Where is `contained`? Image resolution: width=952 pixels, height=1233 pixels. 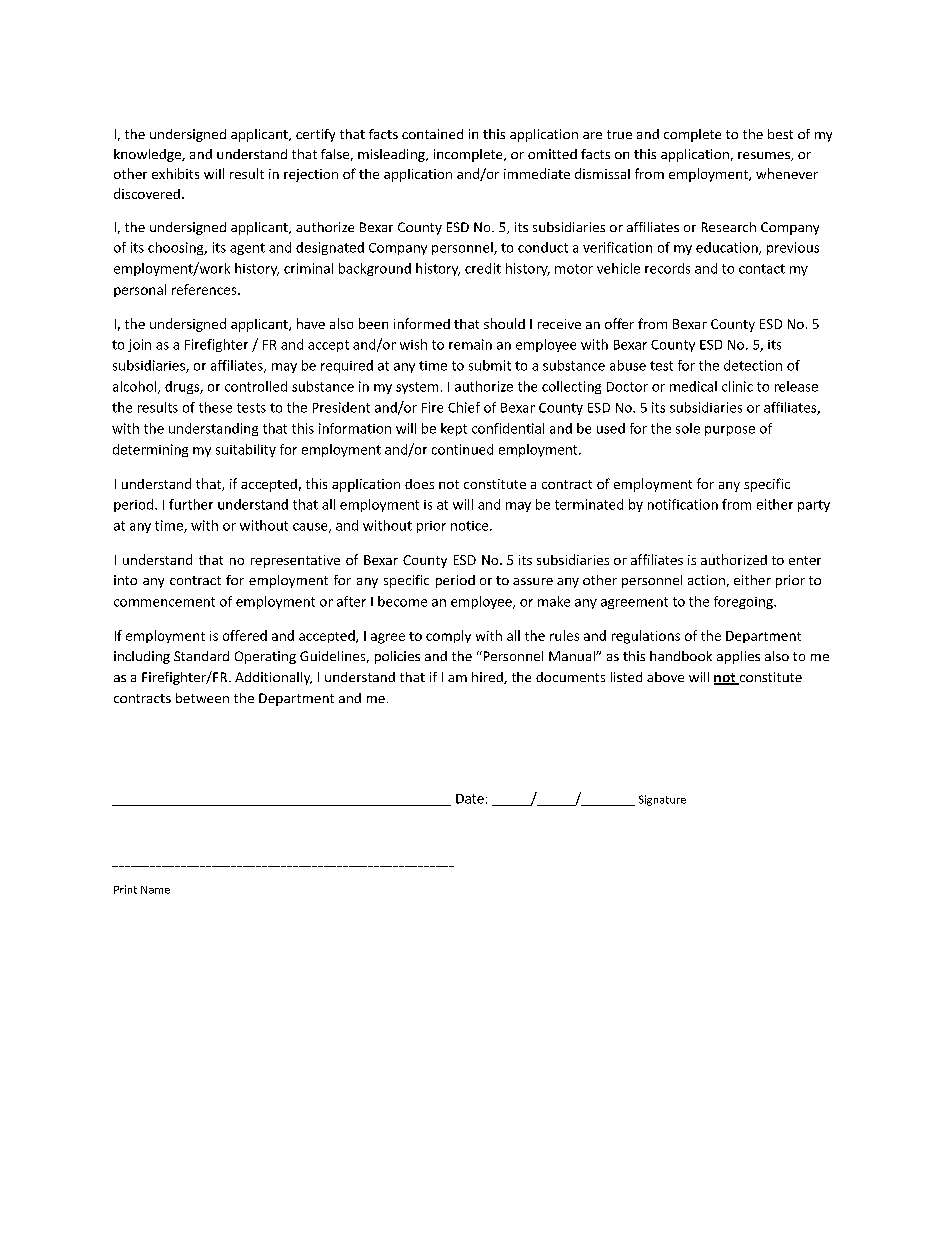 contained is located at coordinates (432, 134).
